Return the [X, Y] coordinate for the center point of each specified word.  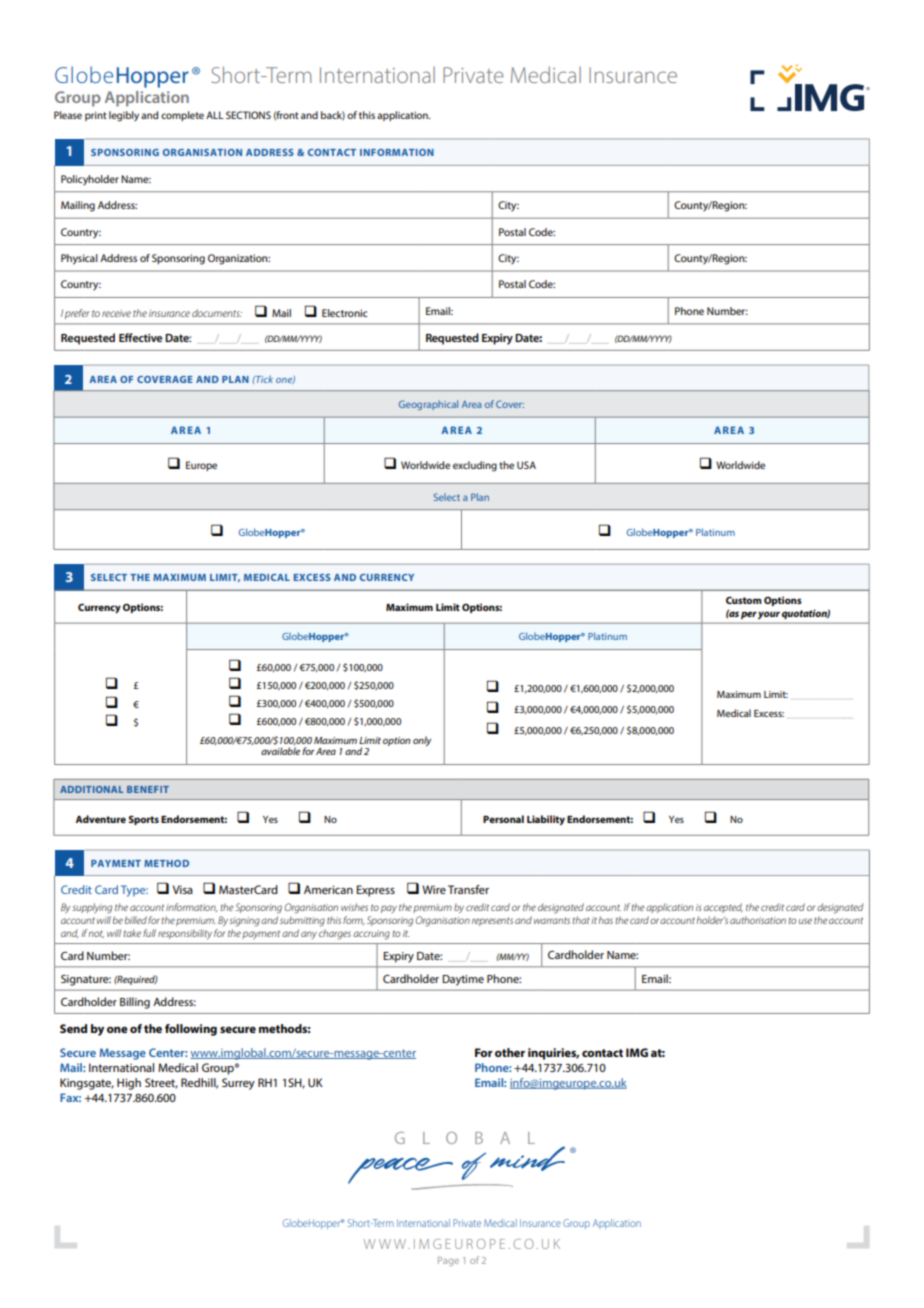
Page [448, 1261]
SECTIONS [248, 115]
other [510, 1052]
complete [182, 116]
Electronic [345, 313]
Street [161, 1083]
